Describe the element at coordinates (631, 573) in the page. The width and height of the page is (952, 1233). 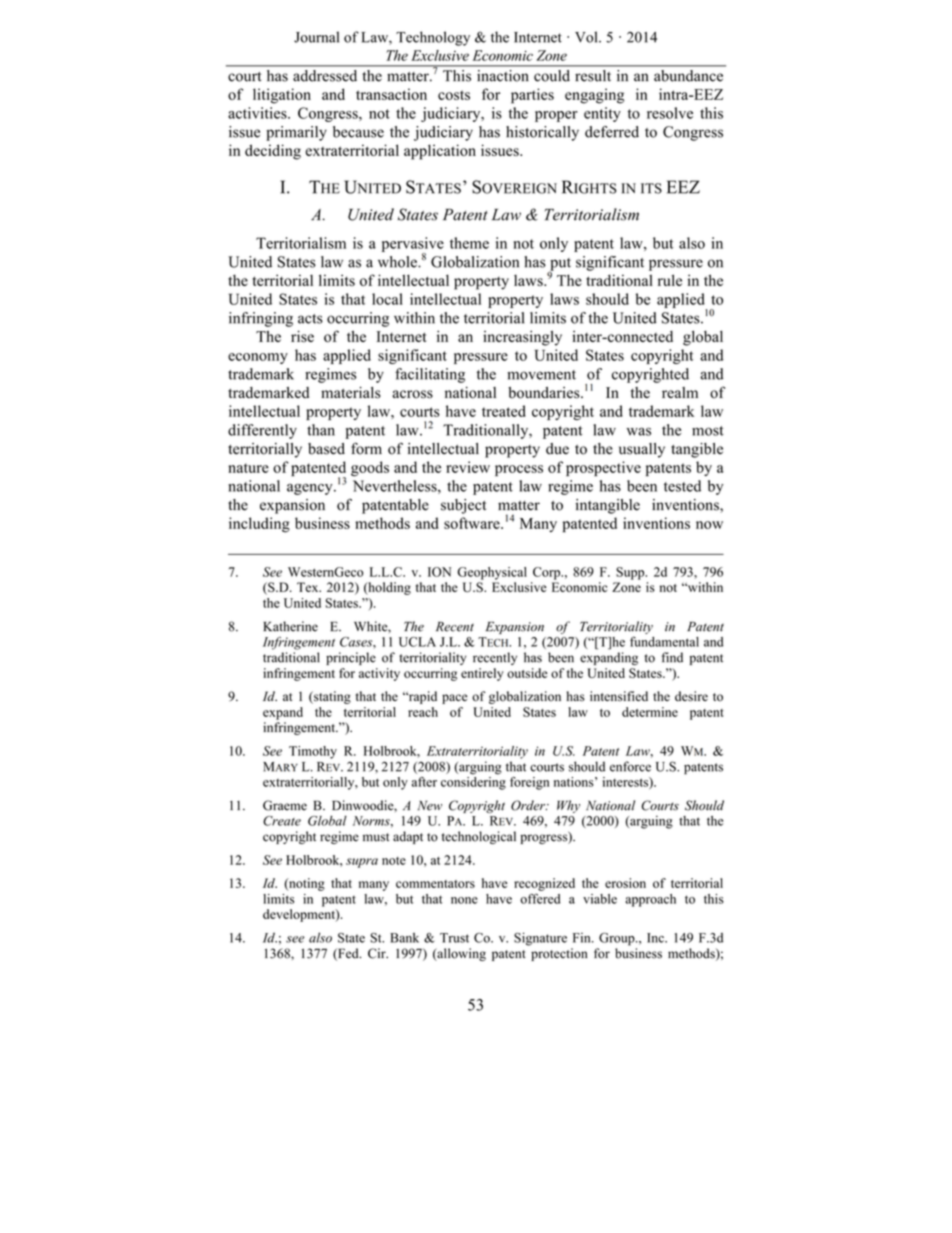
I see `Supp` at that location.
